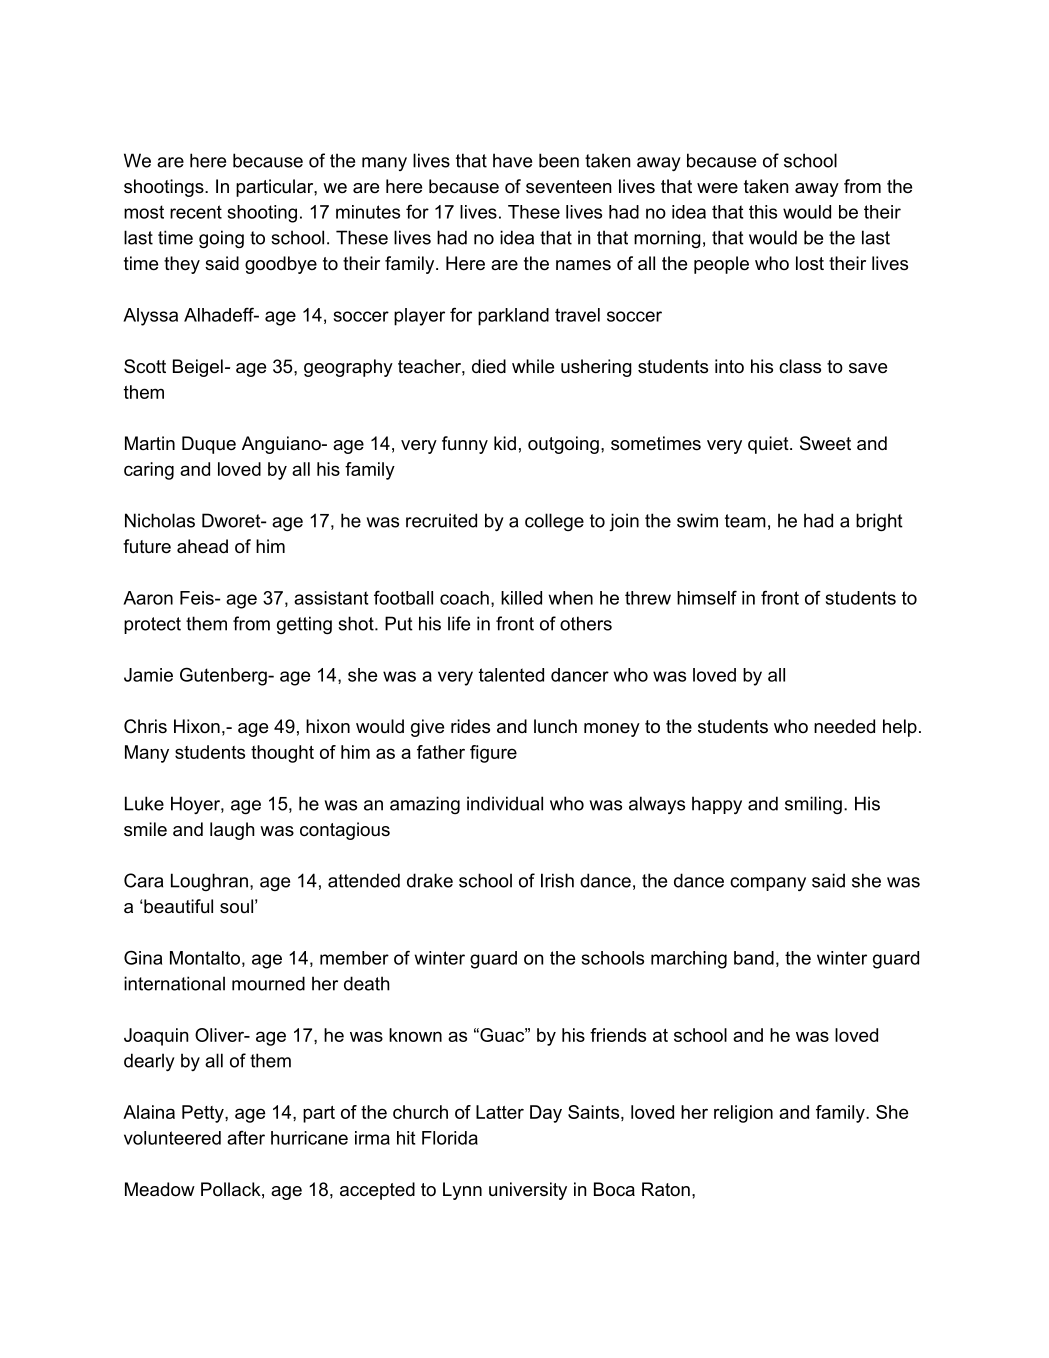 This screenshot has width=1049, height=1358. Describe the element at coordinates (743, 1114) in the screenshot. I see `religion` at that location.
